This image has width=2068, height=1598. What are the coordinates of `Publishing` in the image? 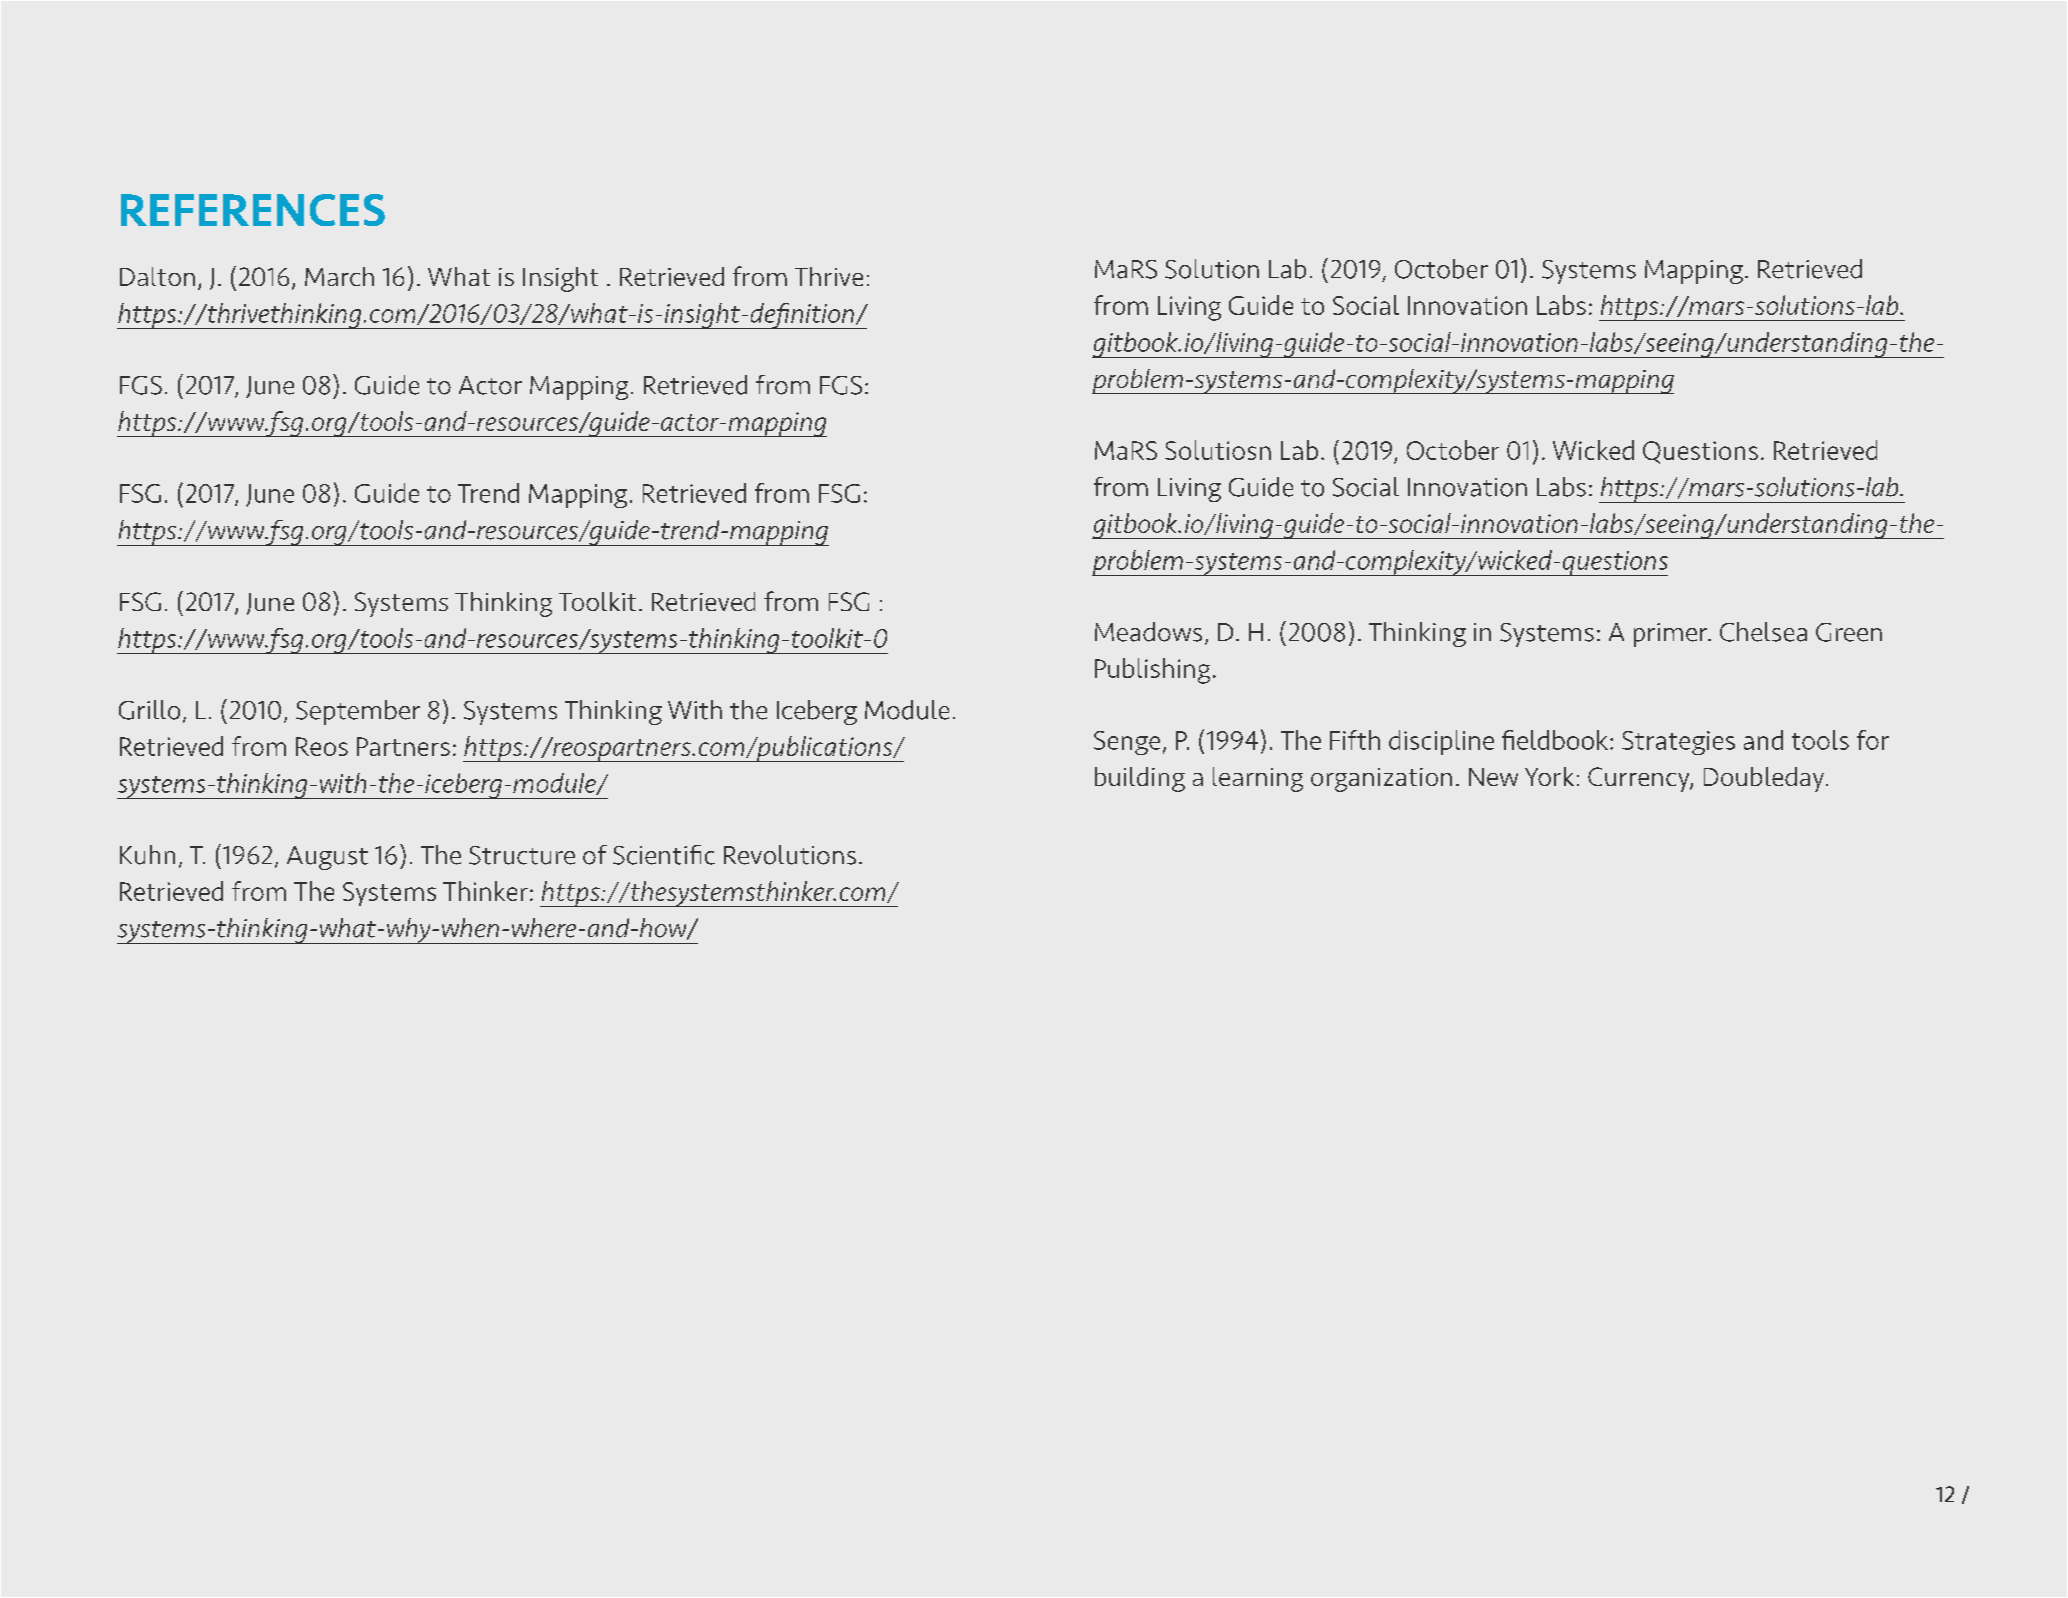 It's located at (1152, 671).
